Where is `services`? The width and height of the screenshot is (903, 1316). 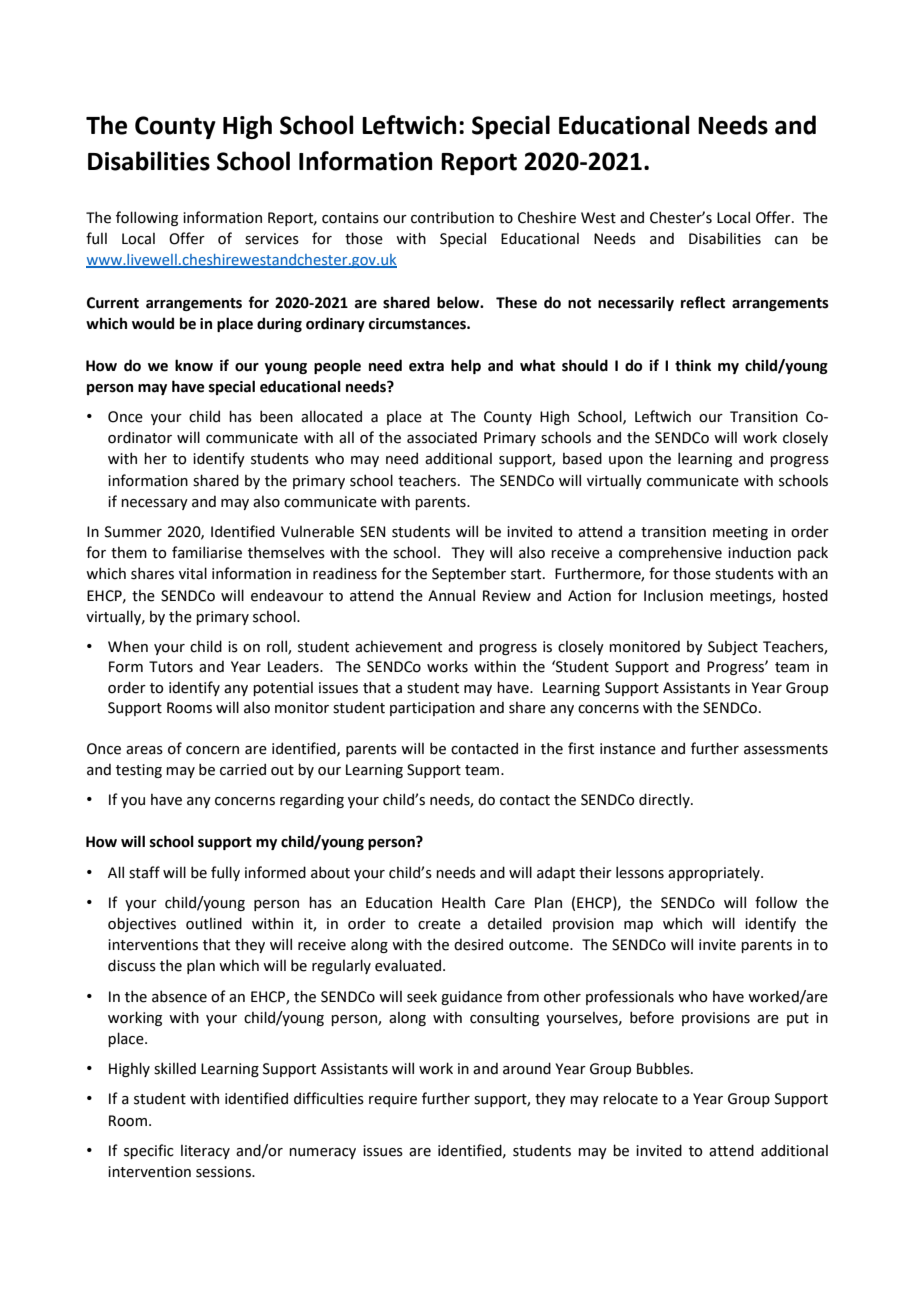
services is located at coordinates (272, 239).
